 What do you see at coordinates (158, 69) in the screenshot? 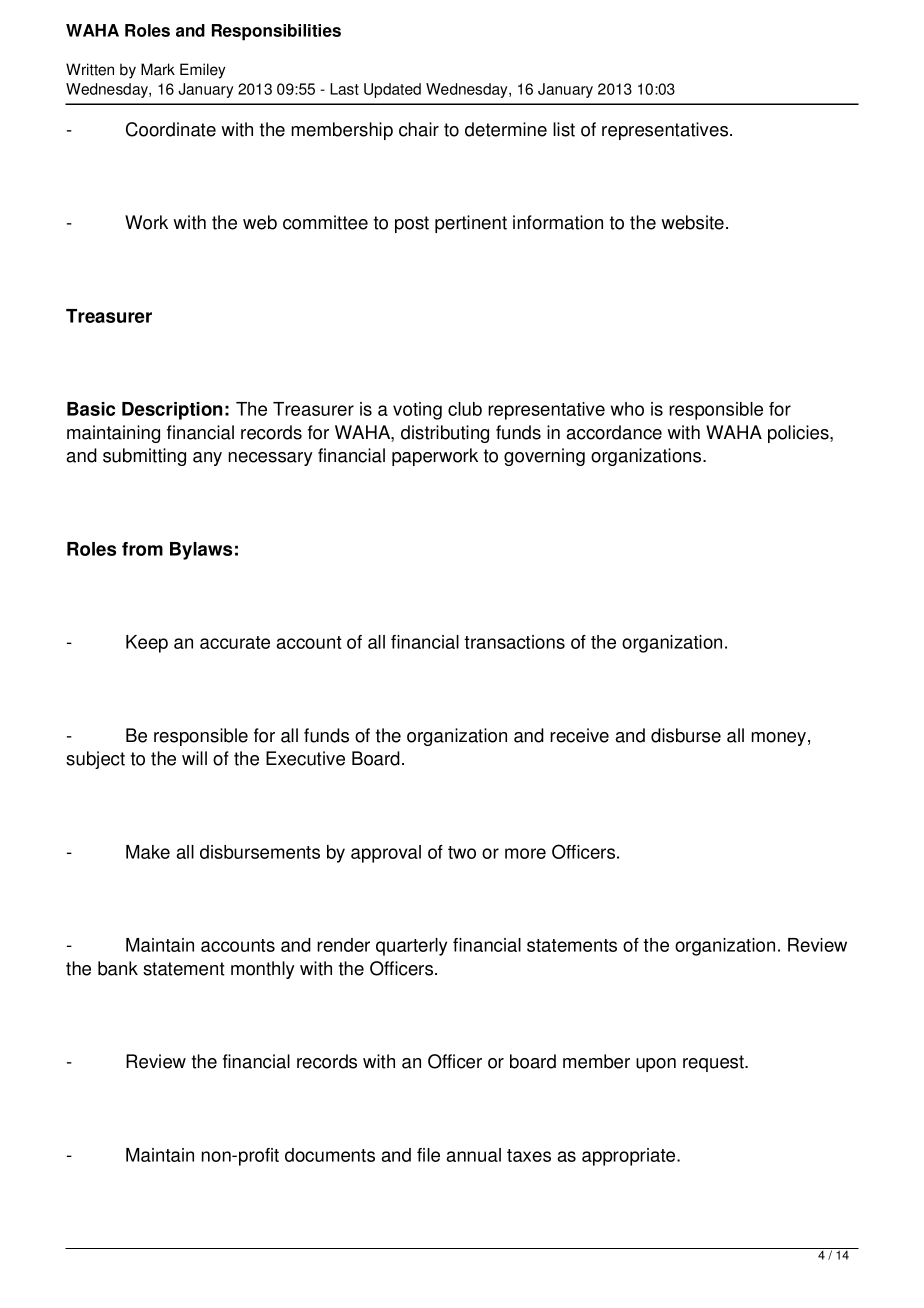
I see `Mark` at bounding box center [158, 69].
